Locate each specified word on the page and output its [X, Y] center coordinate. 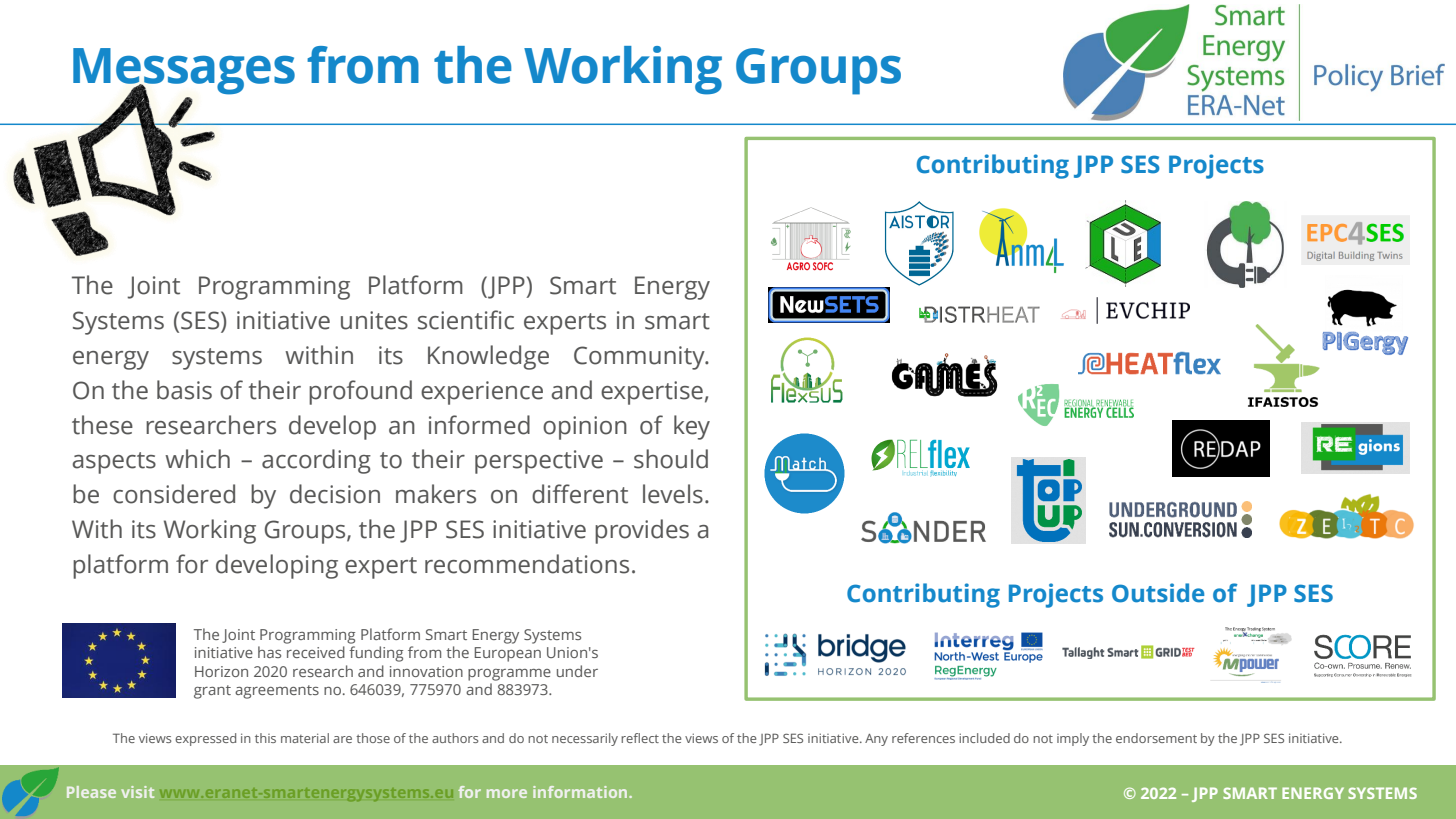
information [581, 792]
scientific [466, 320]
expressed [205, 739]
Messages [184, 72]
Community [640, 358]
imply [1073, 739]
